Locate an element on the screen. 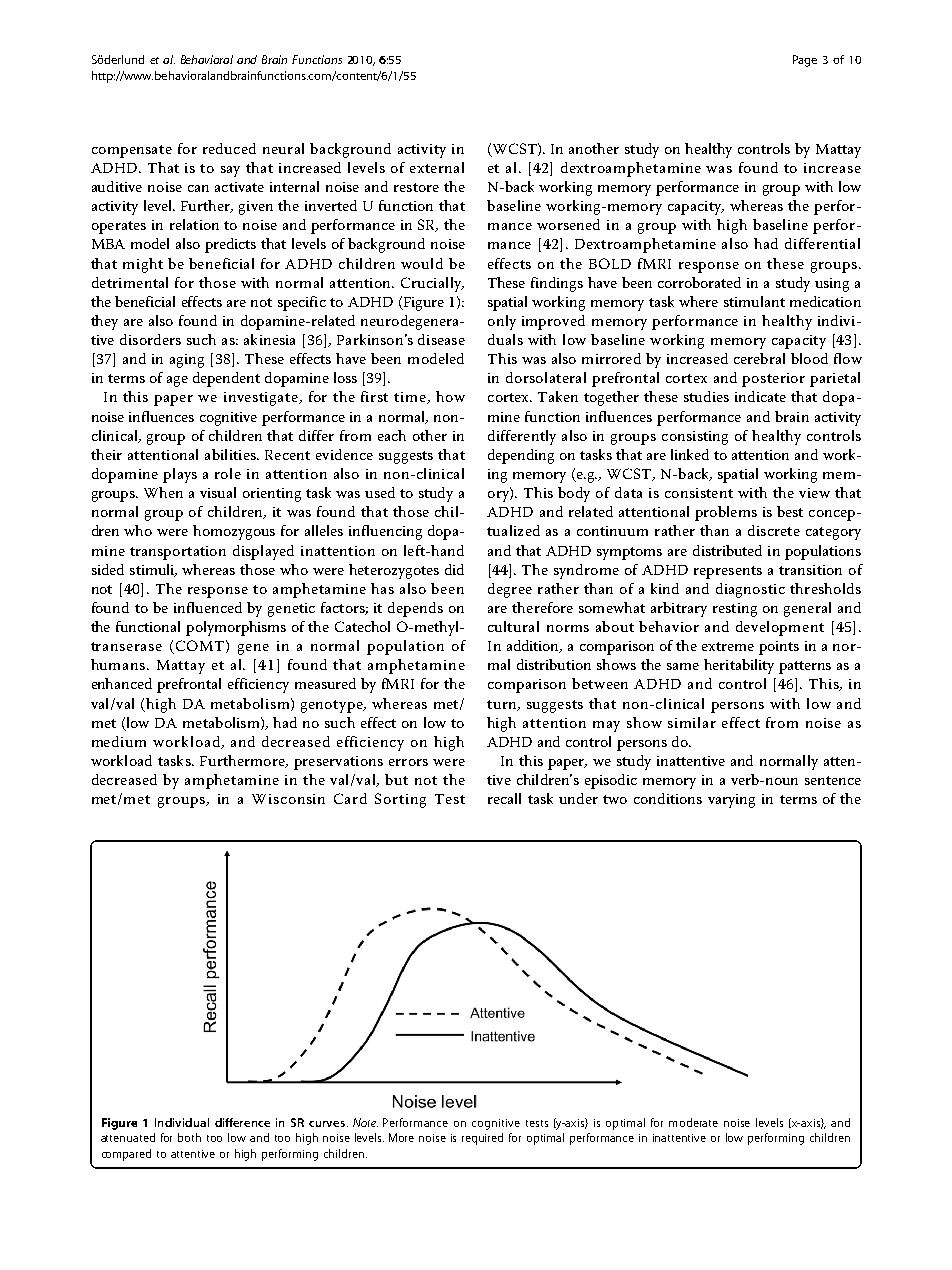  medium is located at coordinates (119, 741).
